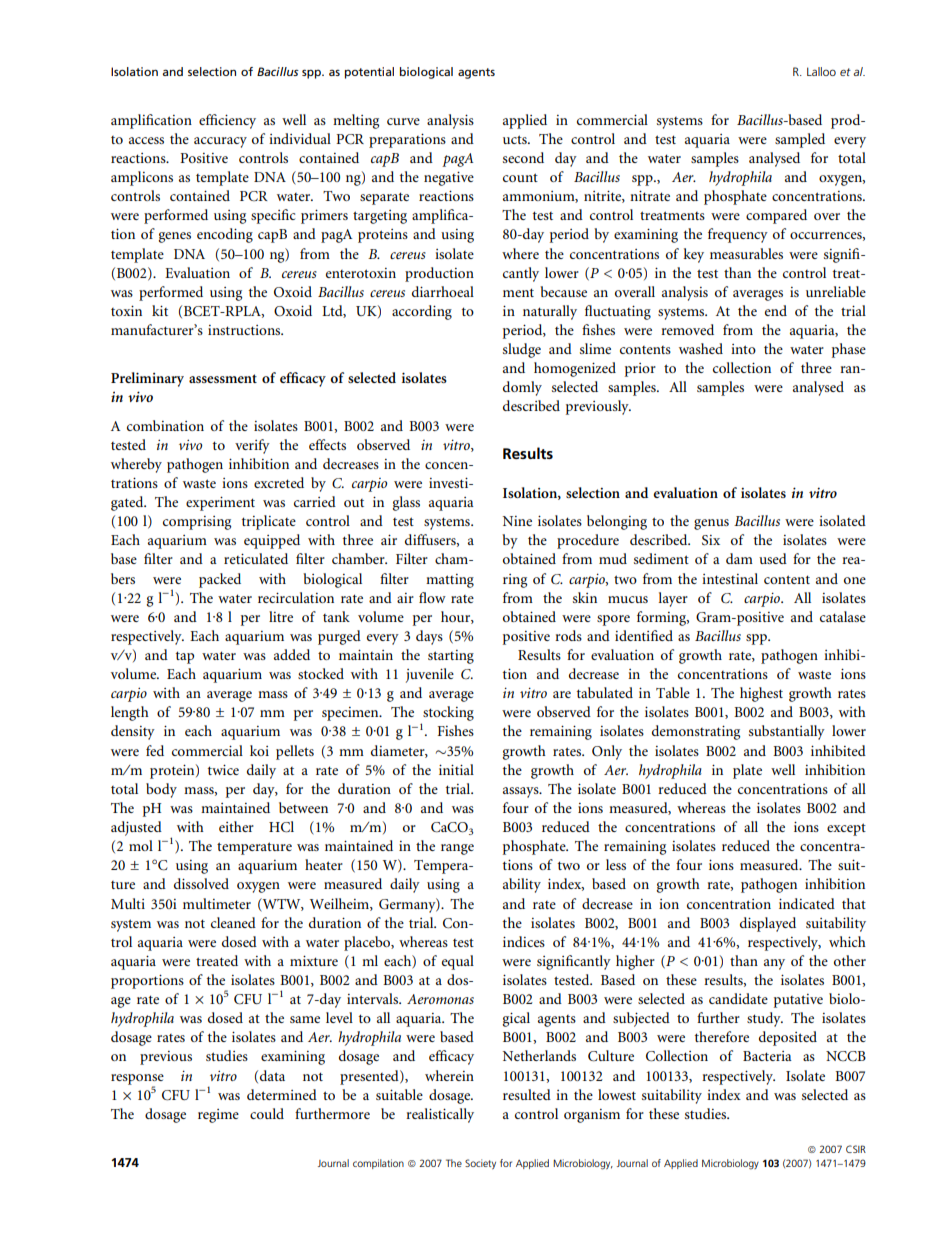  Describe the element at coordinates (800, 140) in the page. I see `sampled` at that location.
